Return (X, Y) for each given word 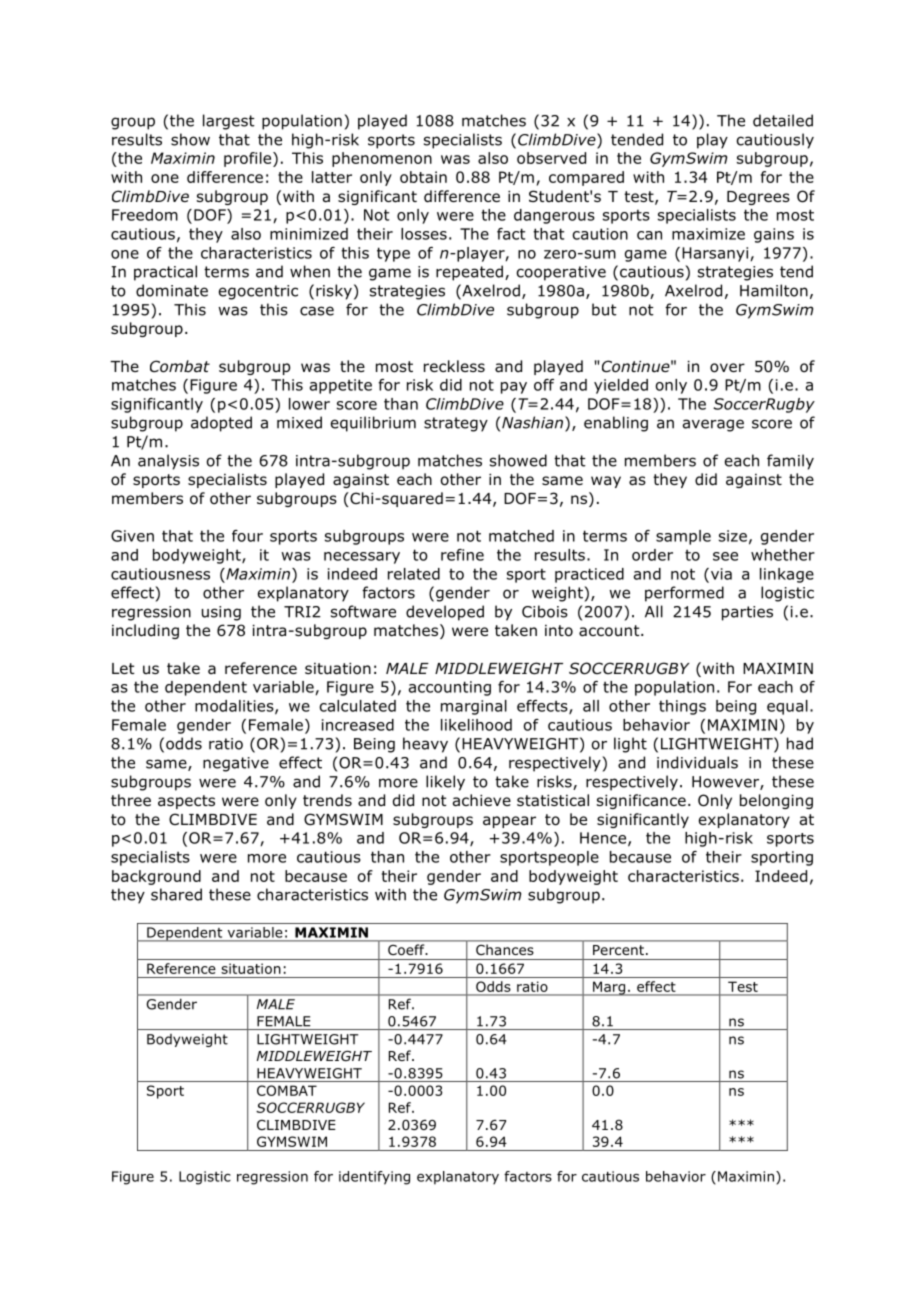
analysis (168, 462)
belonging (776, 801)
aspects (186, 802)
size (733, 536)
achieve (482, 800)
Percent (618, 950)
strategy (456, 424)
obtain (423, 177)
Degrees (758, 198)
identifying (374, 1178)
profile (249, 159)
